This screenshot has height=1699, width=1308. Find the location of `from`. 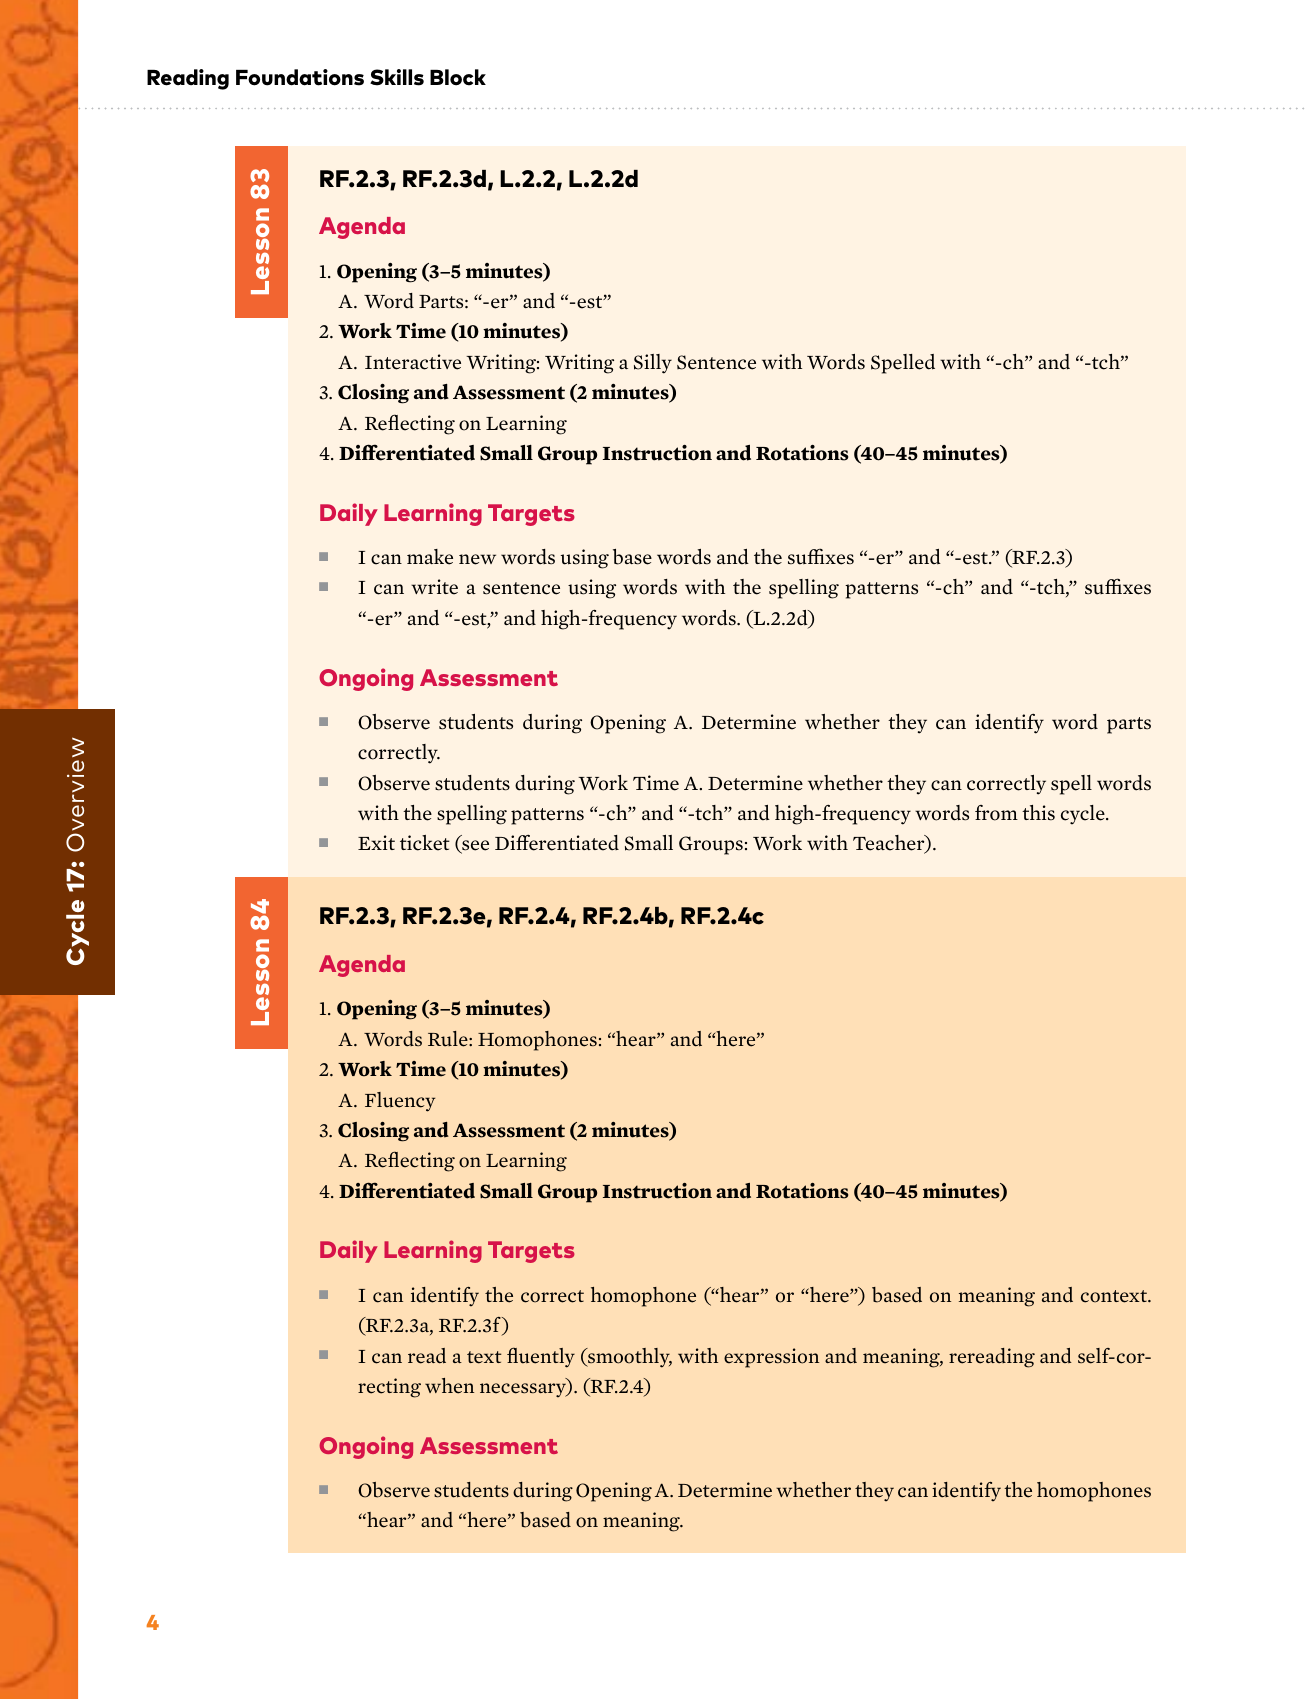

from is located at coordinates (996, 813).
